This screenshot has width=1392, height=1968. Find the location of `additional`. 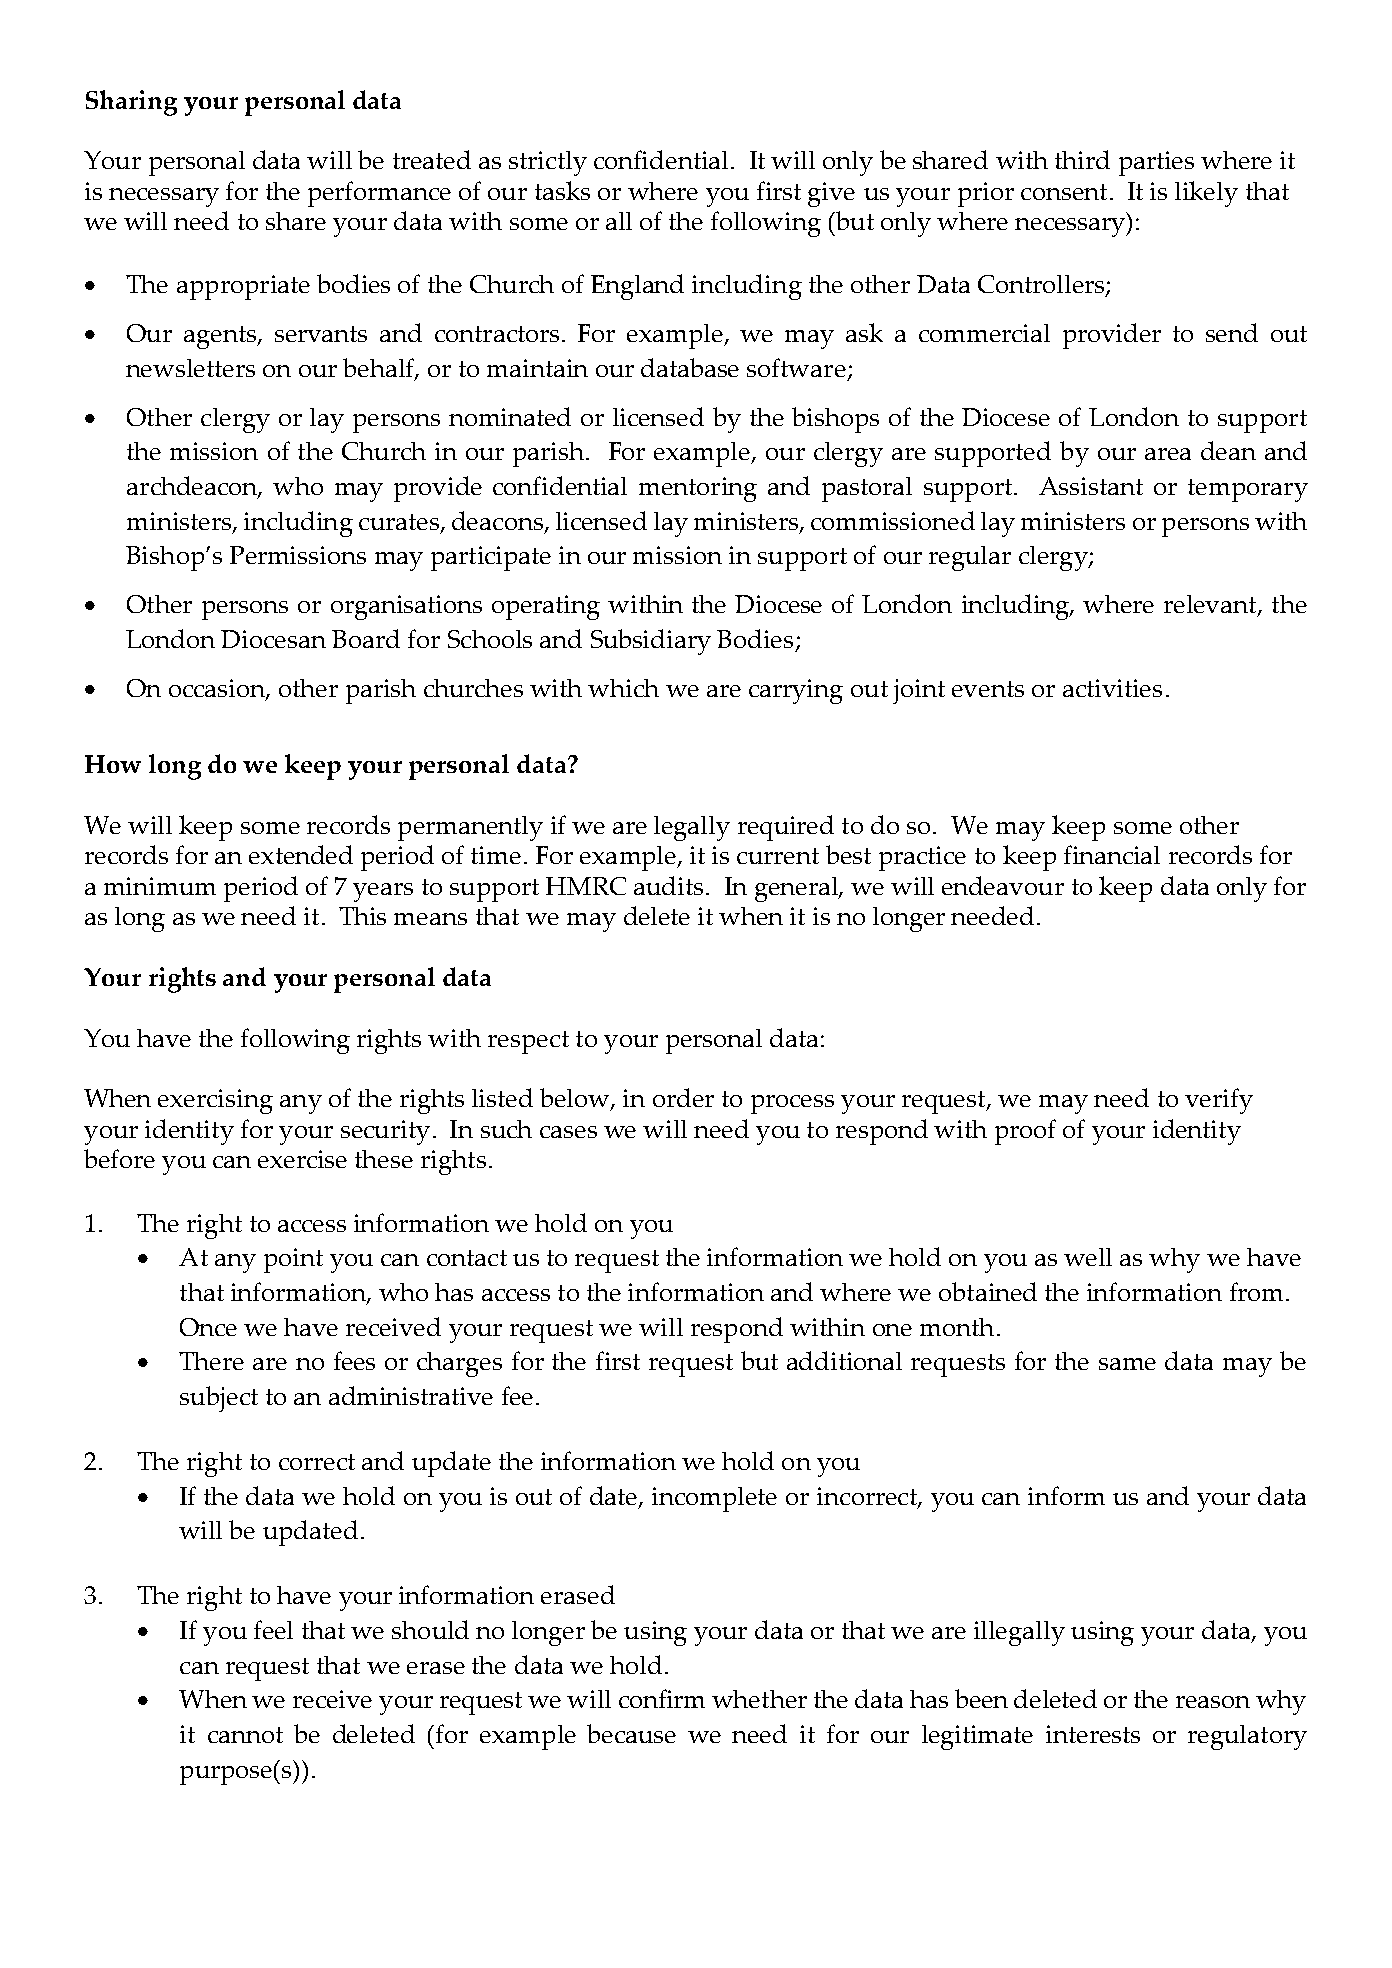

additional is located at coordinates (844, 1360).
